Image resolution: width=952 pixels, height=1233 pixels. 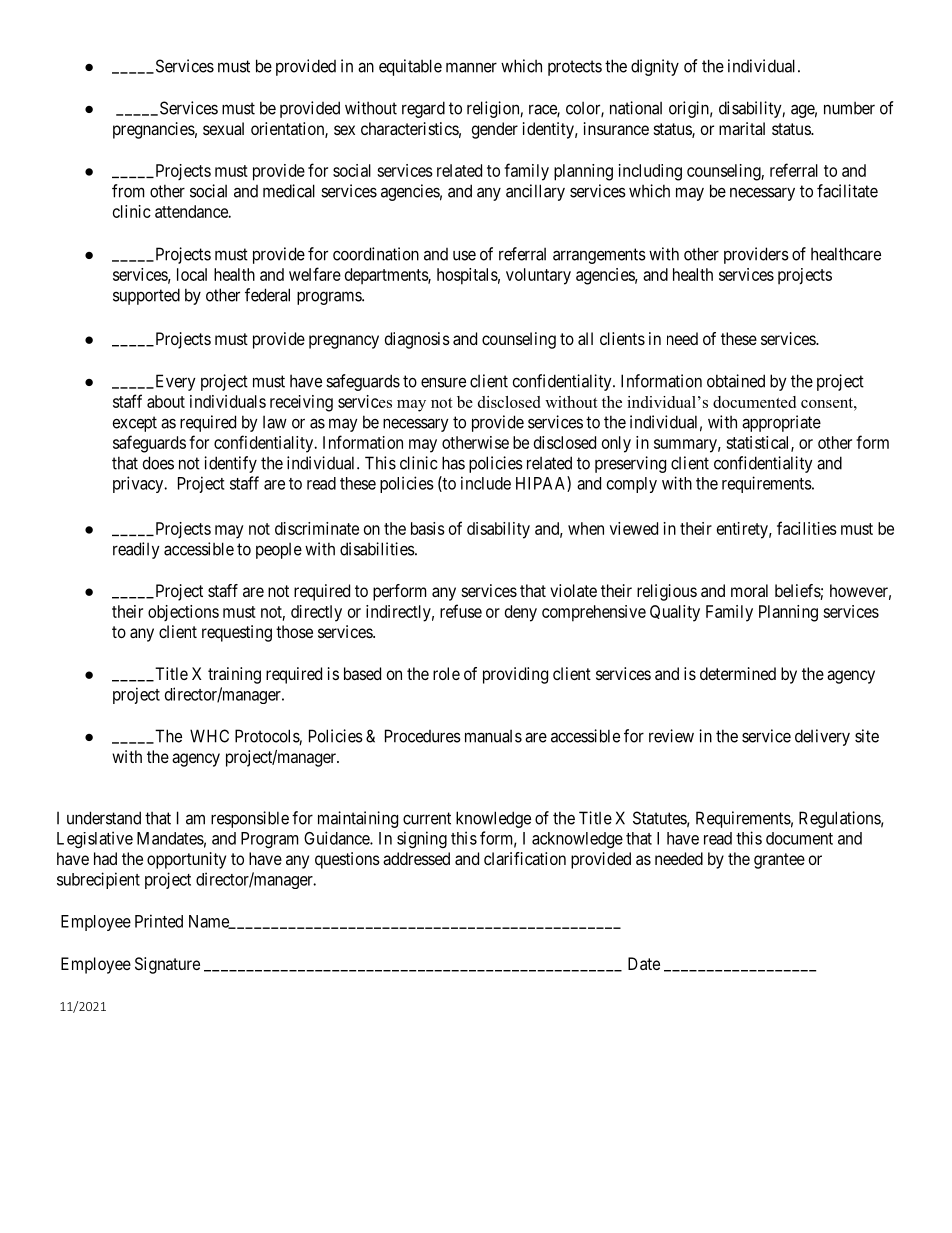 What do you see at coordinates (822, 737) in the document?
I see `delivery` at bounding box center [822, 737].
